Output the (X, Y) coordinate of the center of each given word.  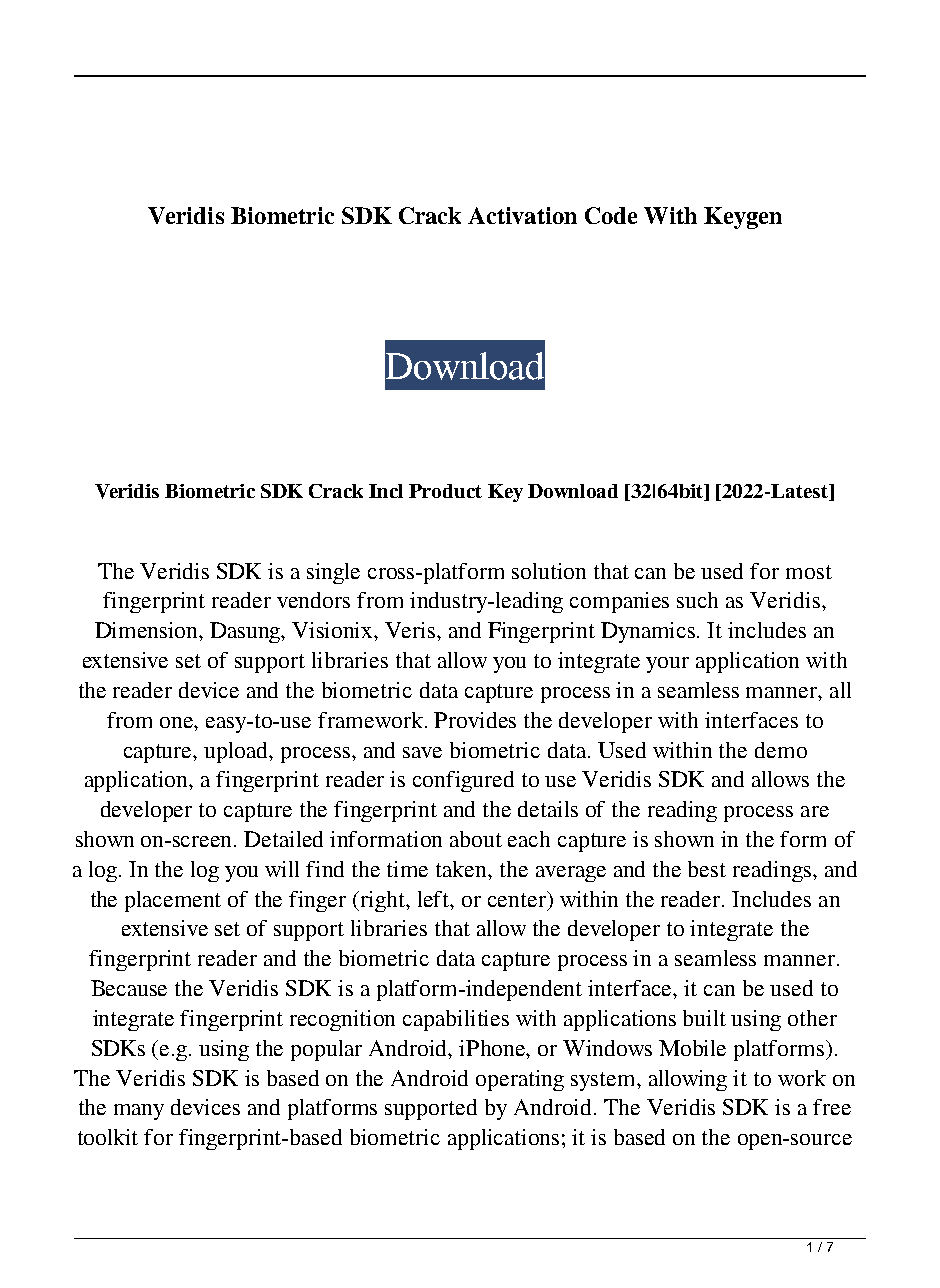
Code (611, 215)
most (809, 572)
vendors (313, 600)
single (333, 573)
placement (173, 901)
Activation (522, 215)
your (667, 665)
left (435, 899)
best (707, 869)
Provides (475, 720)
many (139, 1112)
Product (445, 491)
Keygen (743, 218)
